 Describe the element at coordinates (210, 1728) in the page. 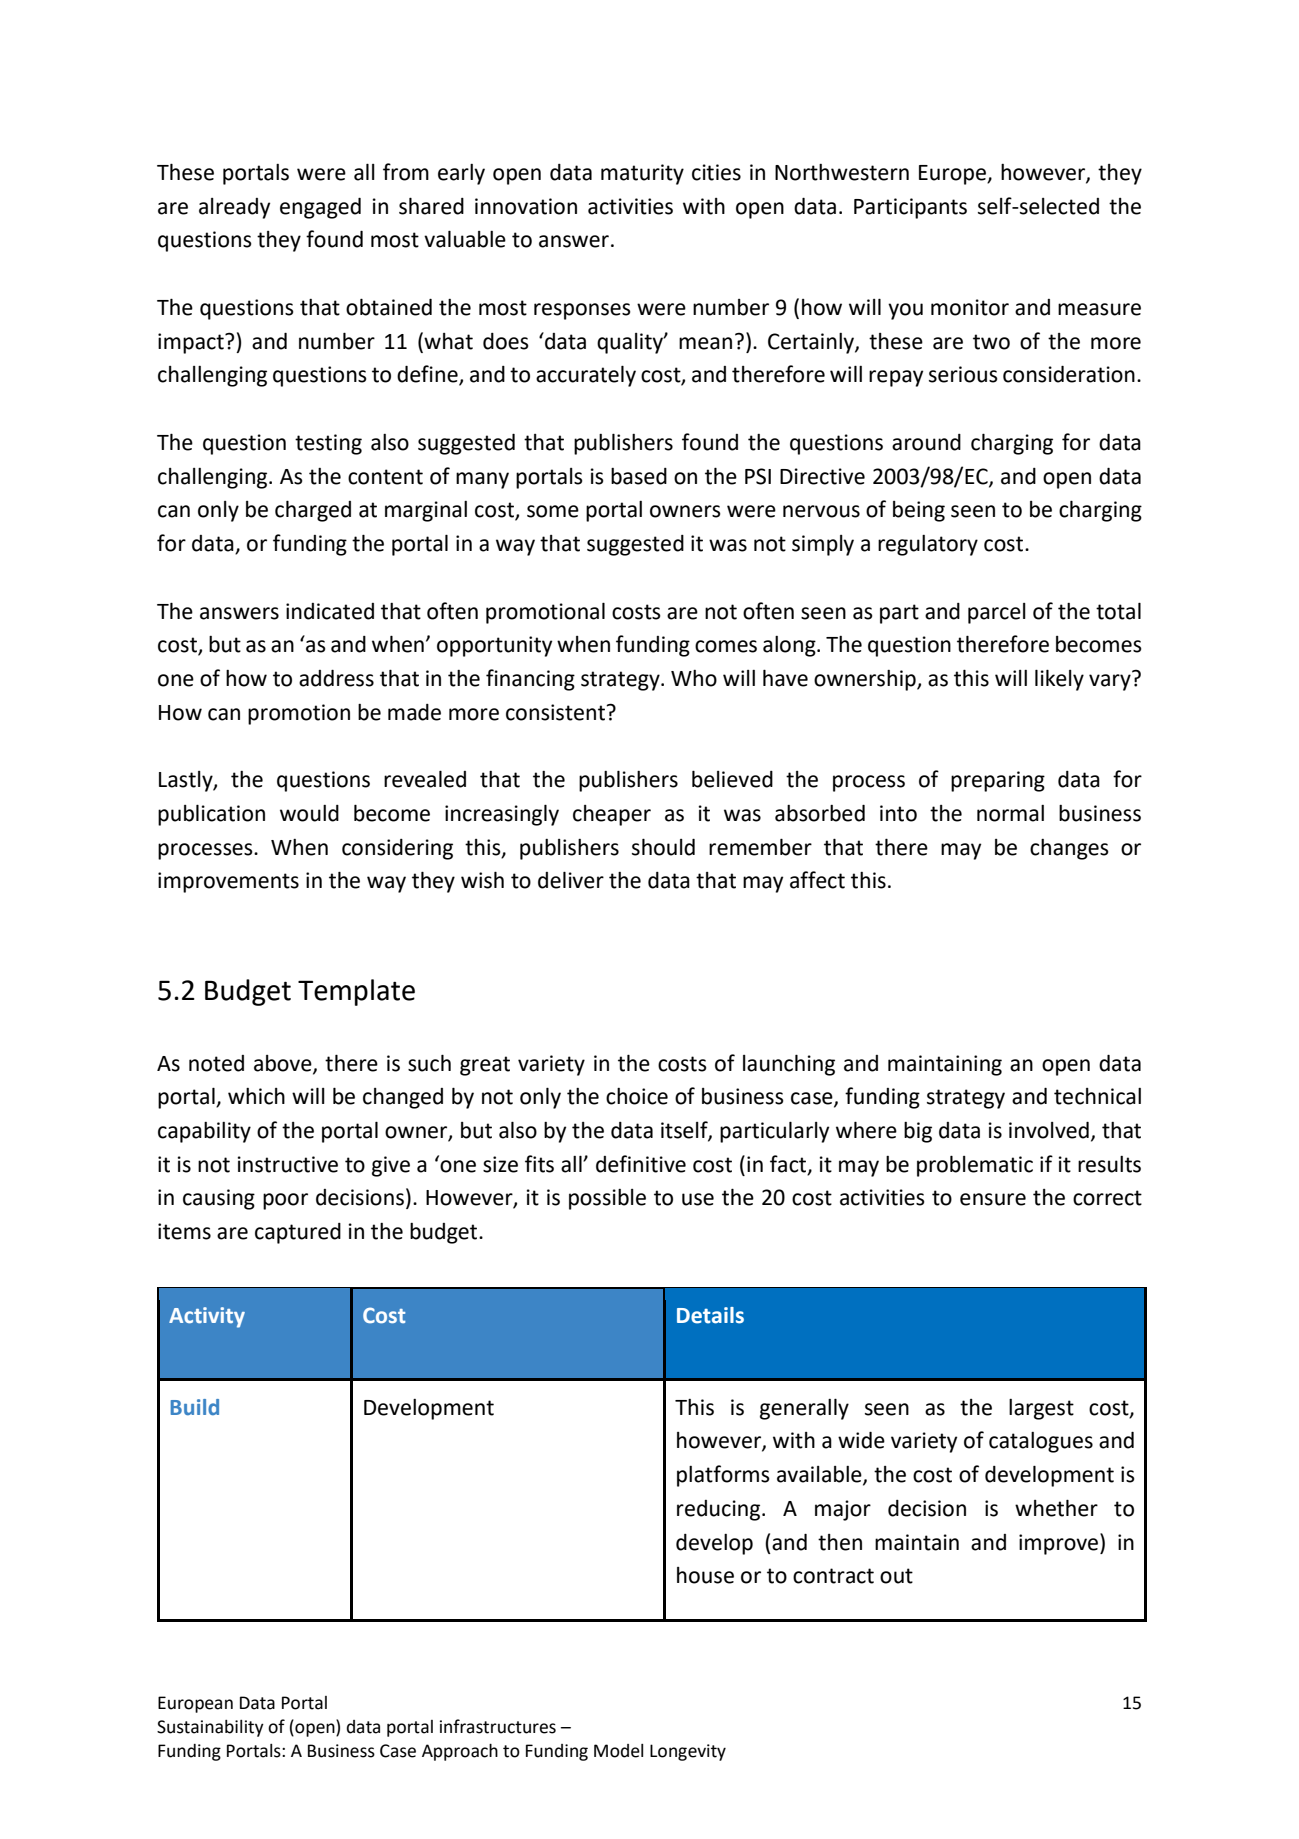

I see `Sustainability` at that location.
